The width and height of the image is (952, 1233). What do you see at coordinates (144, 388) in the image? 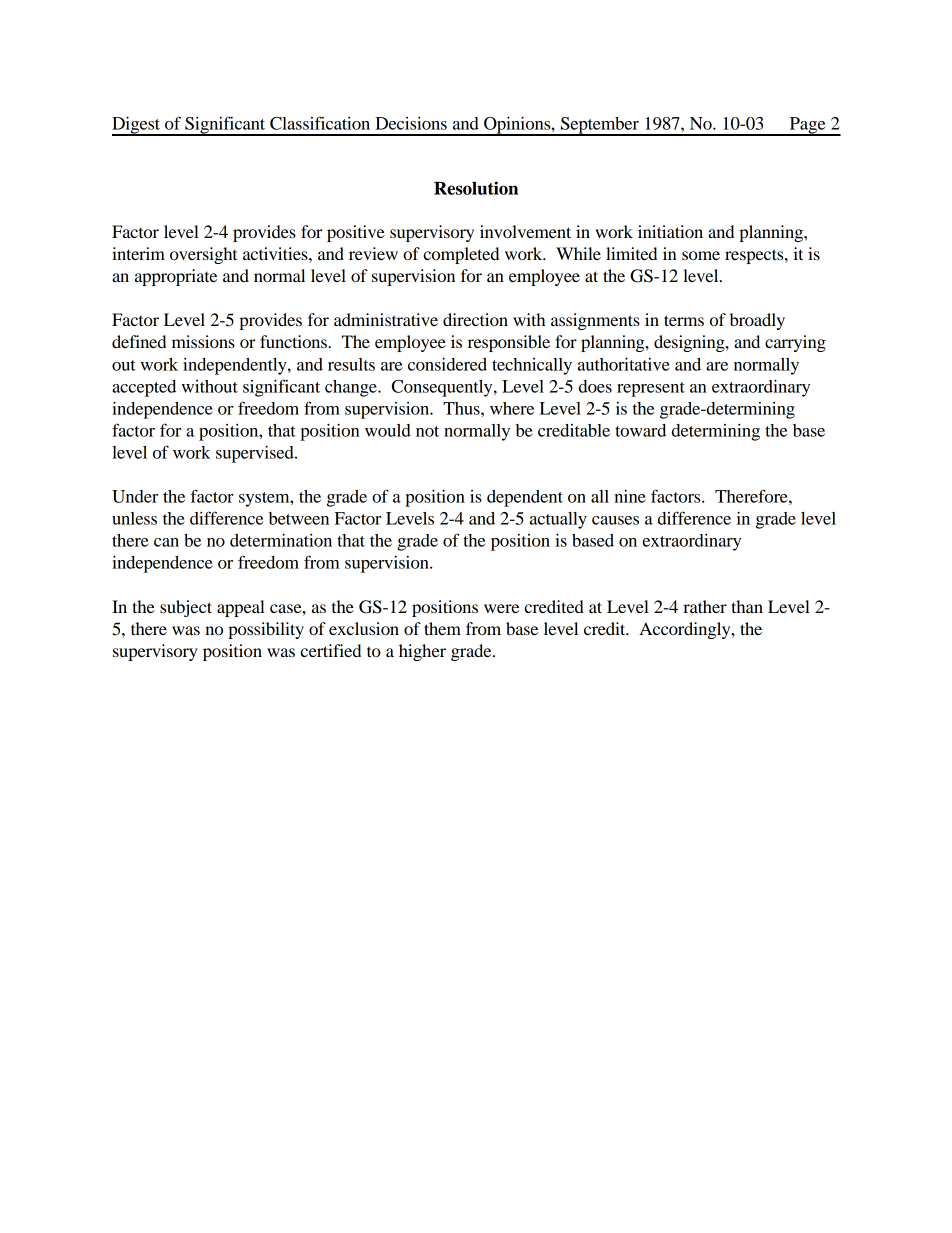
I see `accepted` at bounding box center [144, 388].
